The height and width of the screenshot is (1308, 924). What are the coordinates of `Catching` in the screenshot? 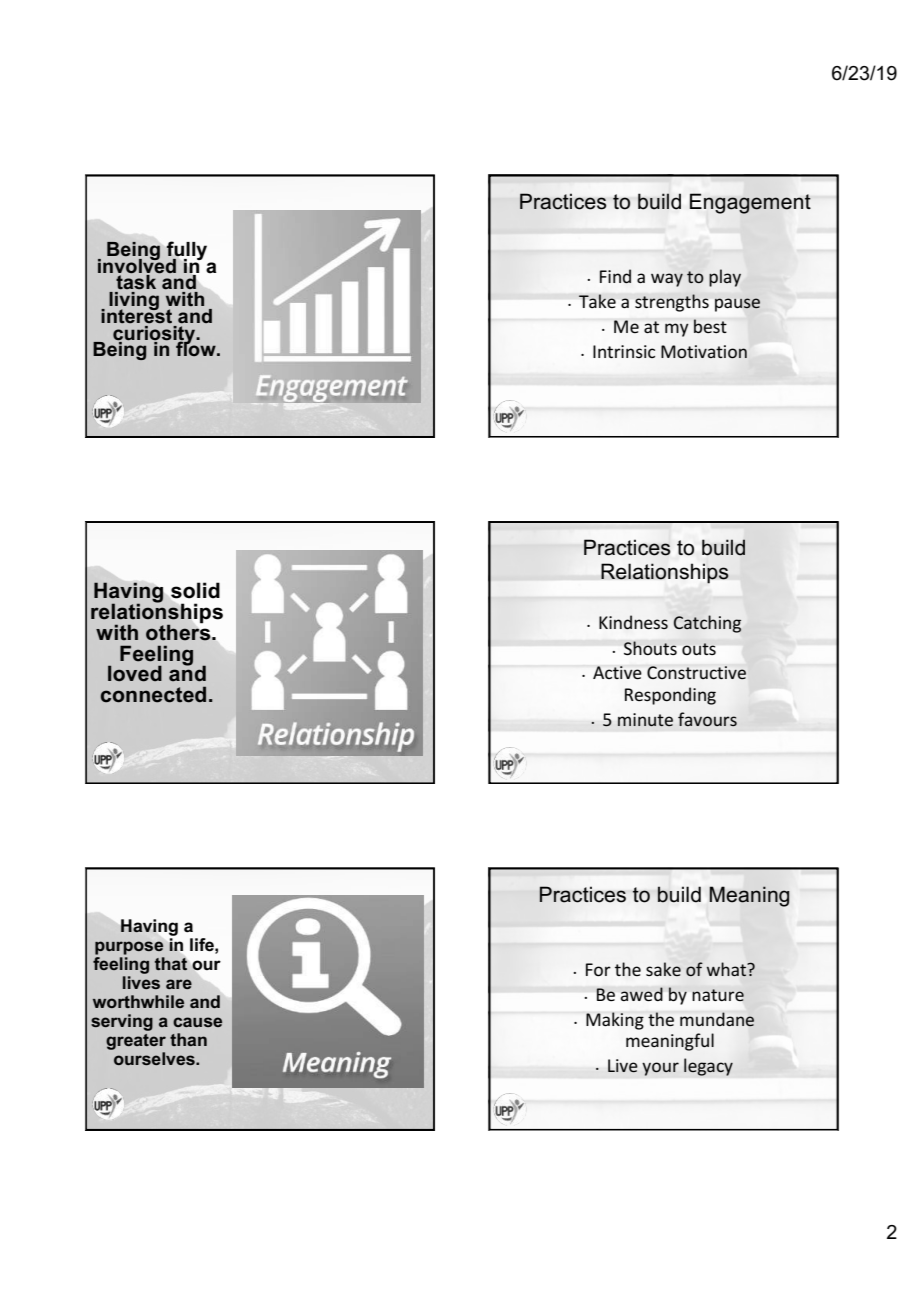 It's located at (707, 624).
